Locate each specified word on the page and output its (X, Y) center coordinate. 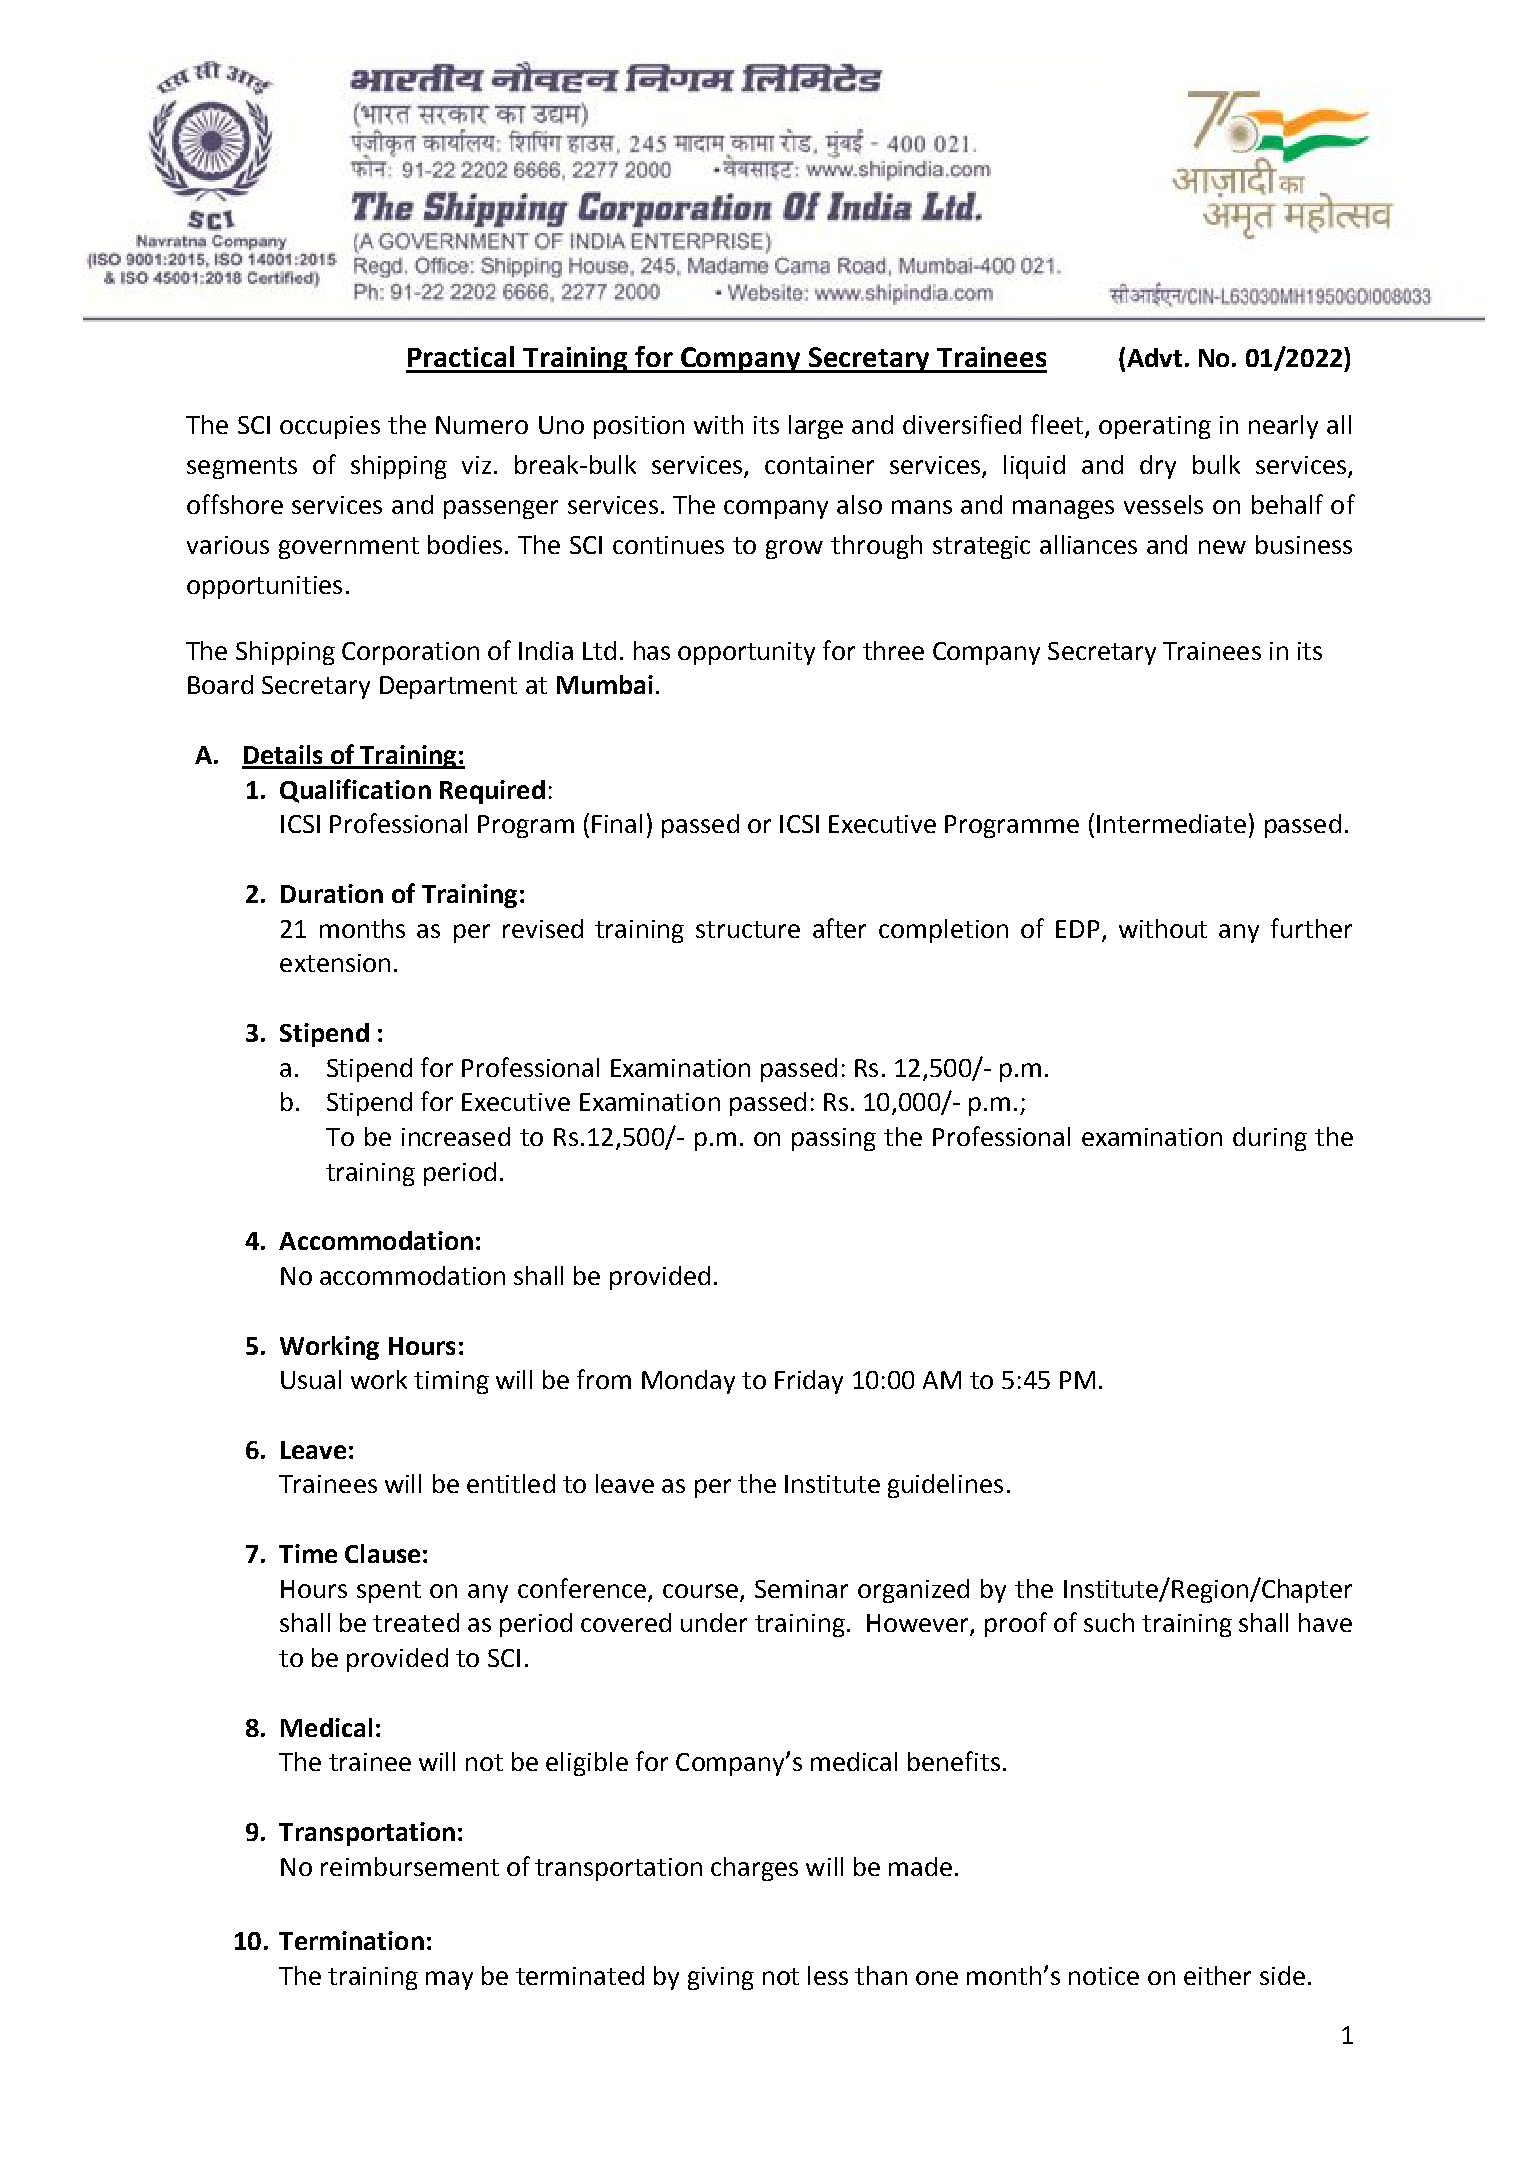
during (1270, 1139)
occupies (330, 427)
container (819, 465)
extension (335, 963)
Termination (351, 1940)
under (714, 1622)
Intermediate (1171, 823)
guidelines (945, 1486)
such (1109, 1622)
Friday (809, 1382)
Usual (311, 1379)
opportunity (746, 653)
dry (1158, 467)
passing (834, 1139)
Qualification (355, 791)
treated (416, 1622)
